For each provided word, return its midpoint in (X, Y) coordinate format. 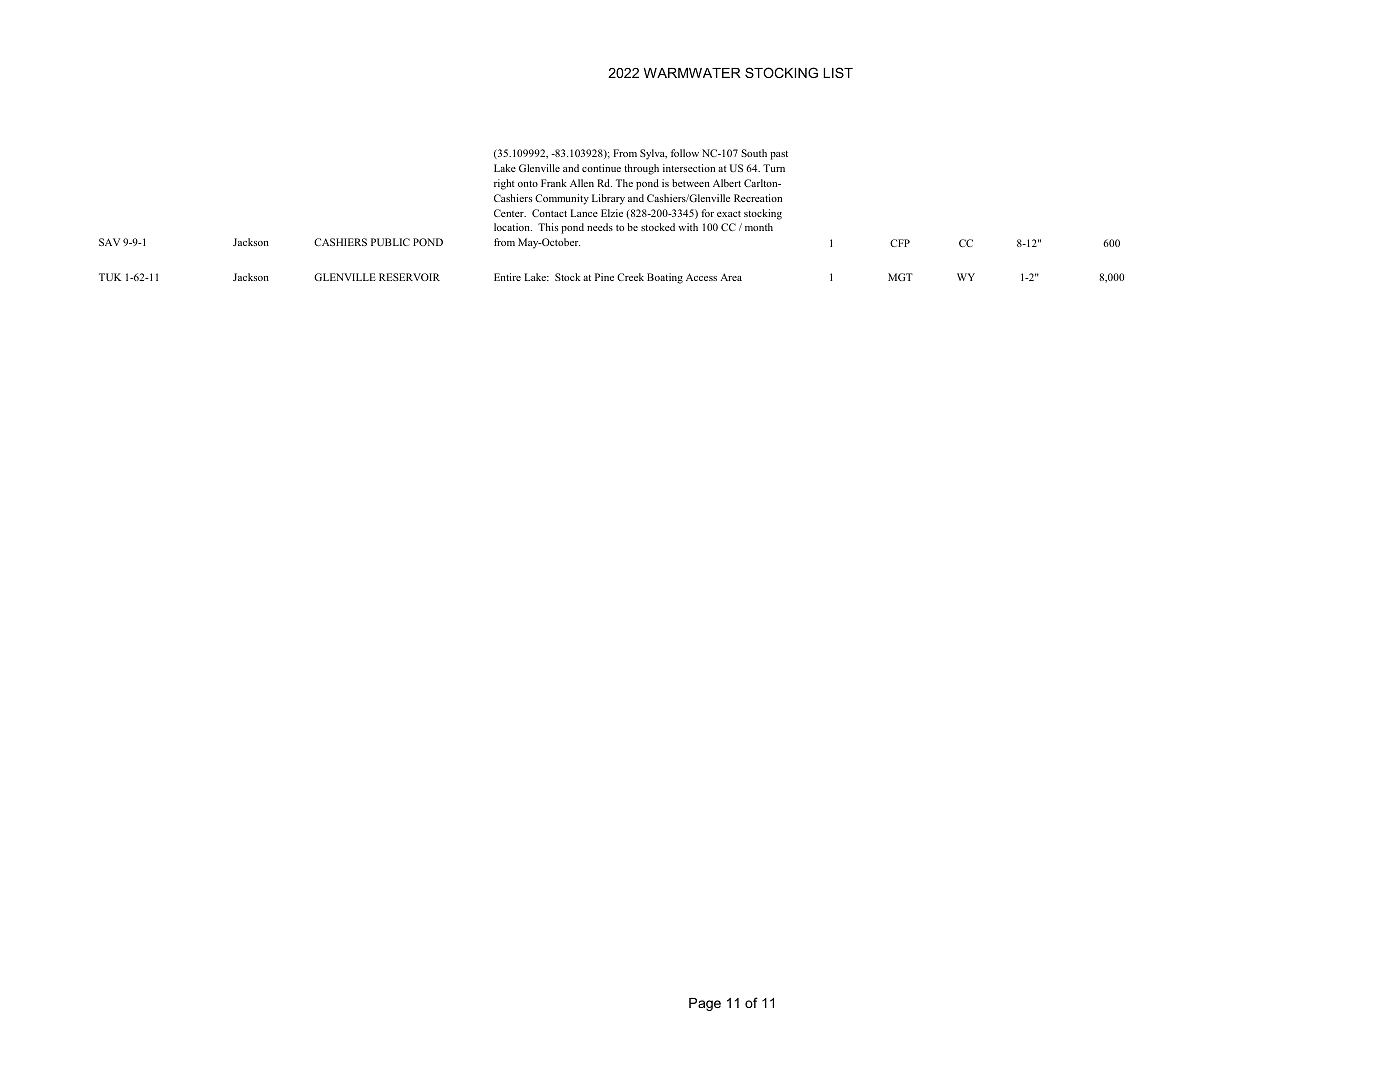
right (504, 184)
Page (705, 1004)
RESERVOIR (409, 277)
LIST (838, 72)
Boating (665, 278)
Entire (507, 277)
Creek (630, 277)
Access (701, 277)
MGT (900, 277)
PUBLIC (390, 242)
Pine (604, 277)
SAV (109, 242)
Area (731, 277)
